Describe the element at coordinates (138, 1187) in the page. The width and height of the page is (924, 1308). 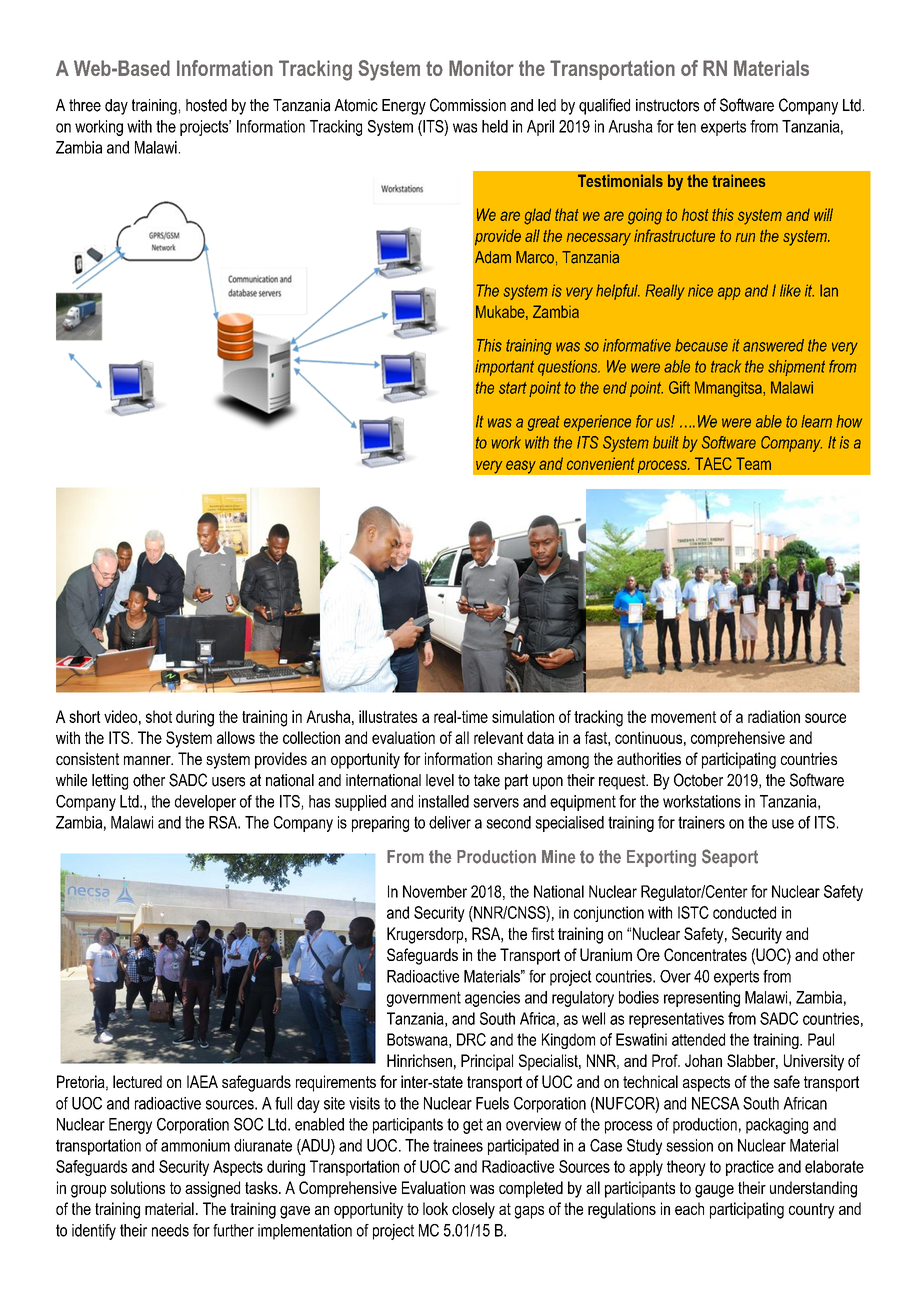
I see `solutions` at that location.
